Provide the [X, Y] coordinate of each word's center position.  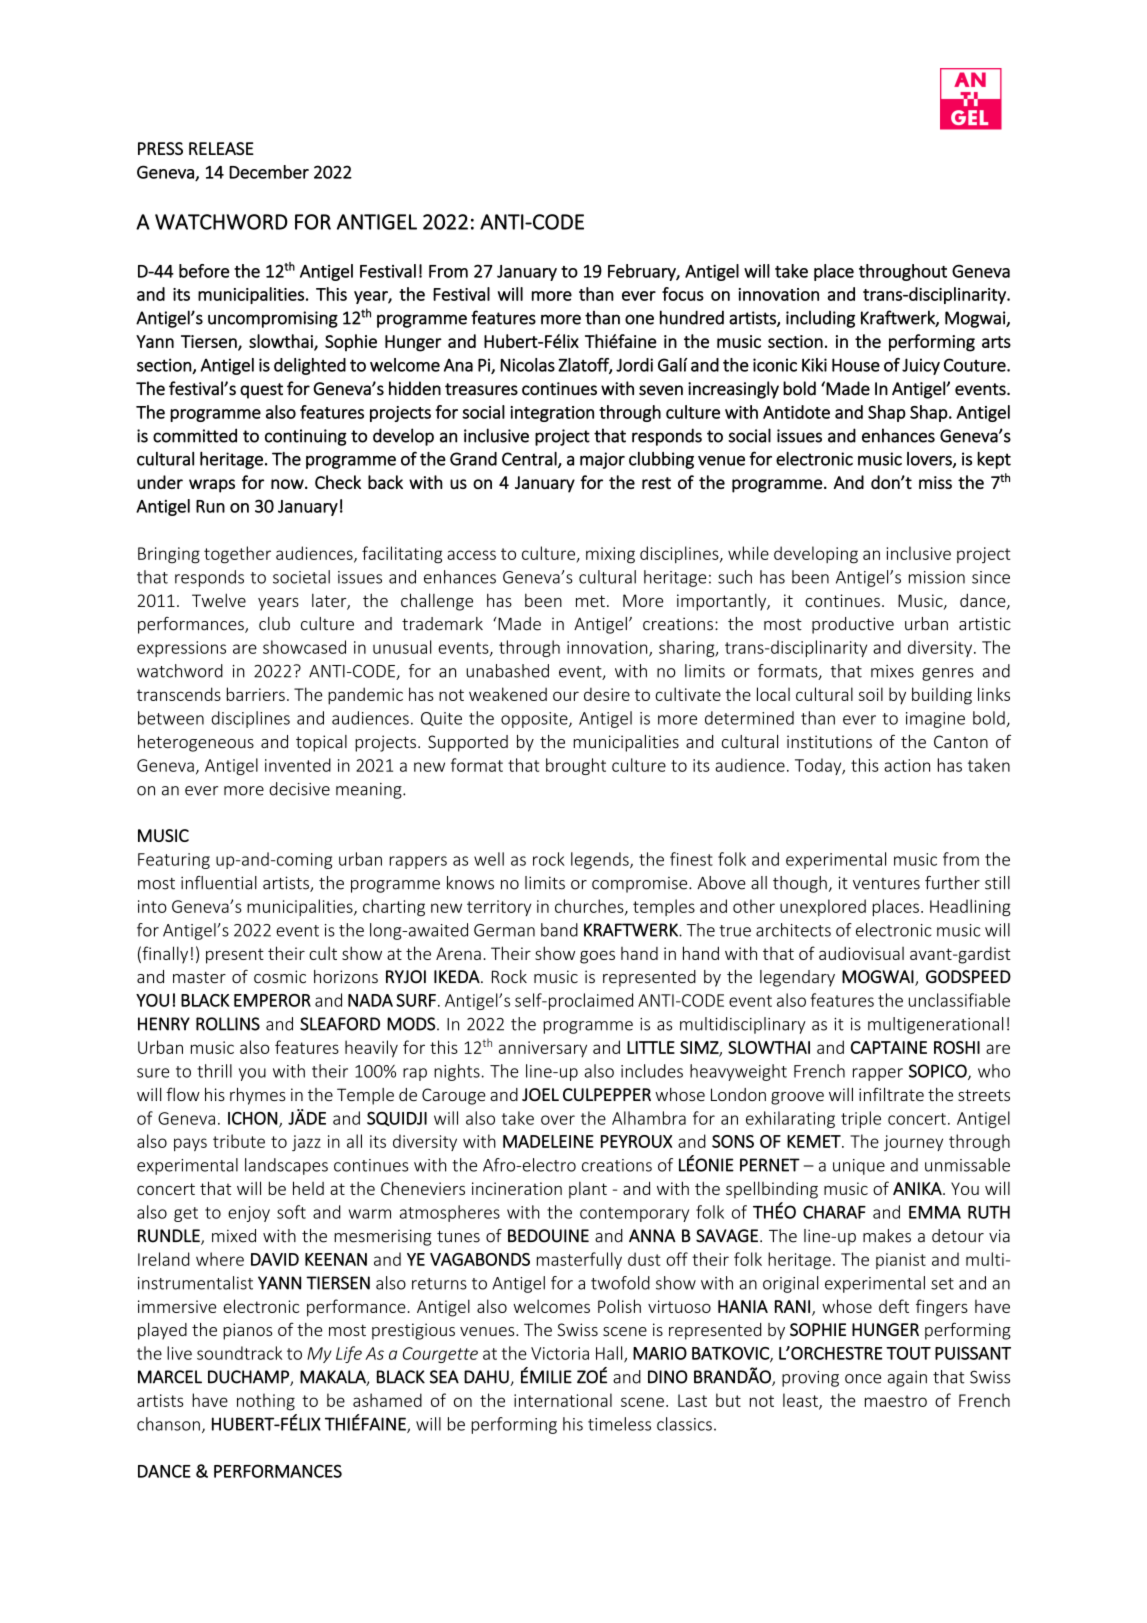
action [907, 765]
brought [576, 766]
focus [683, 294]
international [563, 1400]
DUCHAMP [249, 1378]
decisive [299, 789]
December [269, 172]
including [820, 319]
